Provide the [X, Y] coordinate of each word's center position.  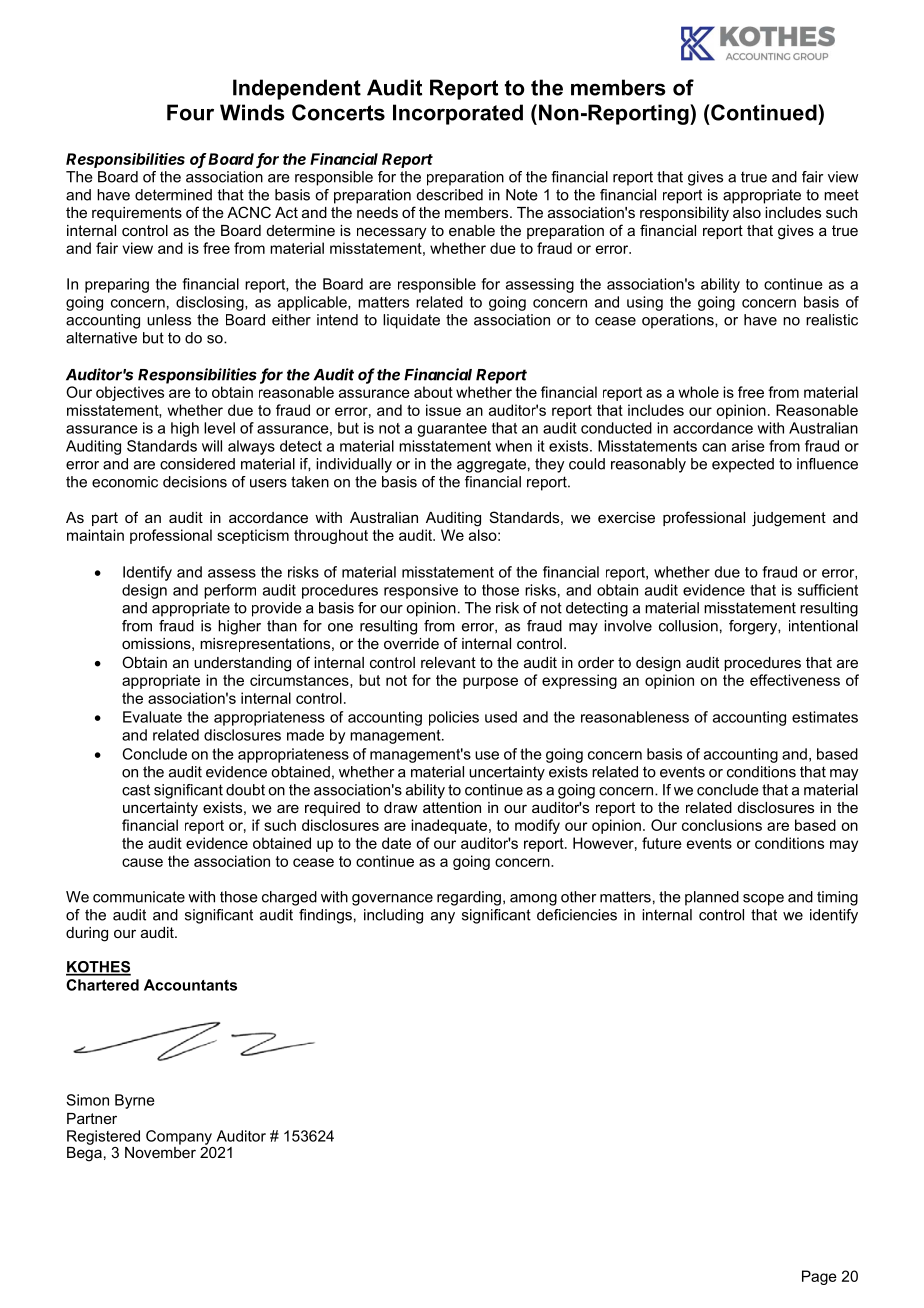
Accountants [190, 985]
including [393, 916]
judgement [789, 519]
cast [136, 790]
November [160, 1151]
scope [763, 900]
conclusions [722, 825]
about [433, 392]
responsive [421, 591]
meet [841, 195]
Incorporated [458, 114]
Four [190, 112]
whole [698, 392]
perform [230, 591]
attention [452, 807]
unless [169, 320]
